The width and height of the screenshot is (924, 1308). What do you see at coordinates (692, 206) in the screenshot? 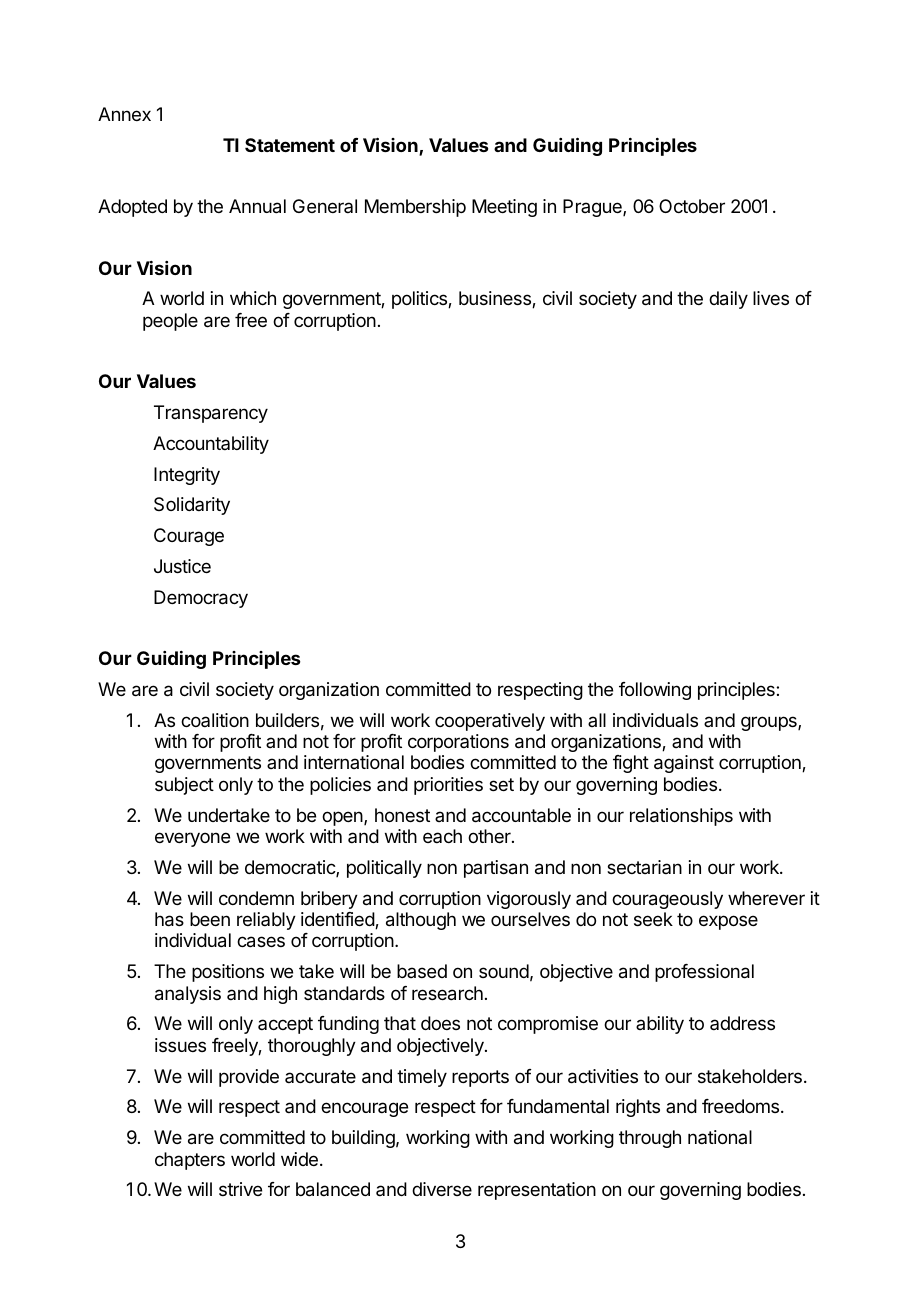
I see `October` at bounding box center [692, 206].
